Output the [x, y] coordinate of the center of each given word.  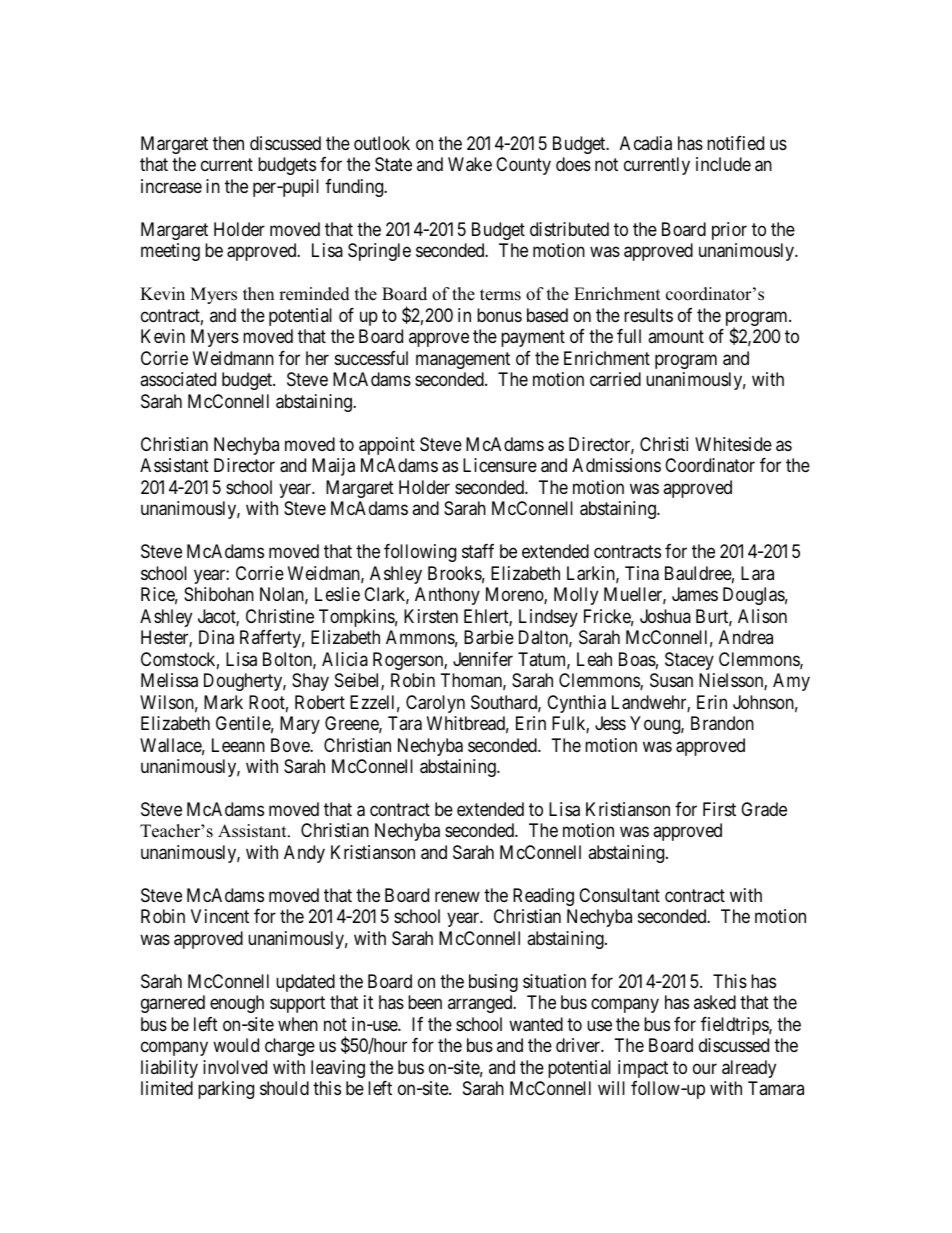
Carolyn [435, 704]
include [723, 164]
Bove [291, 745]
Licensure [500, 465]
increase [171, 186]
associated [178, 379]
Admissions [616, 465]
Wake [470, 164]
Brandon [722, 723]
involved [235, 1067]
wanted [536, 1024]
